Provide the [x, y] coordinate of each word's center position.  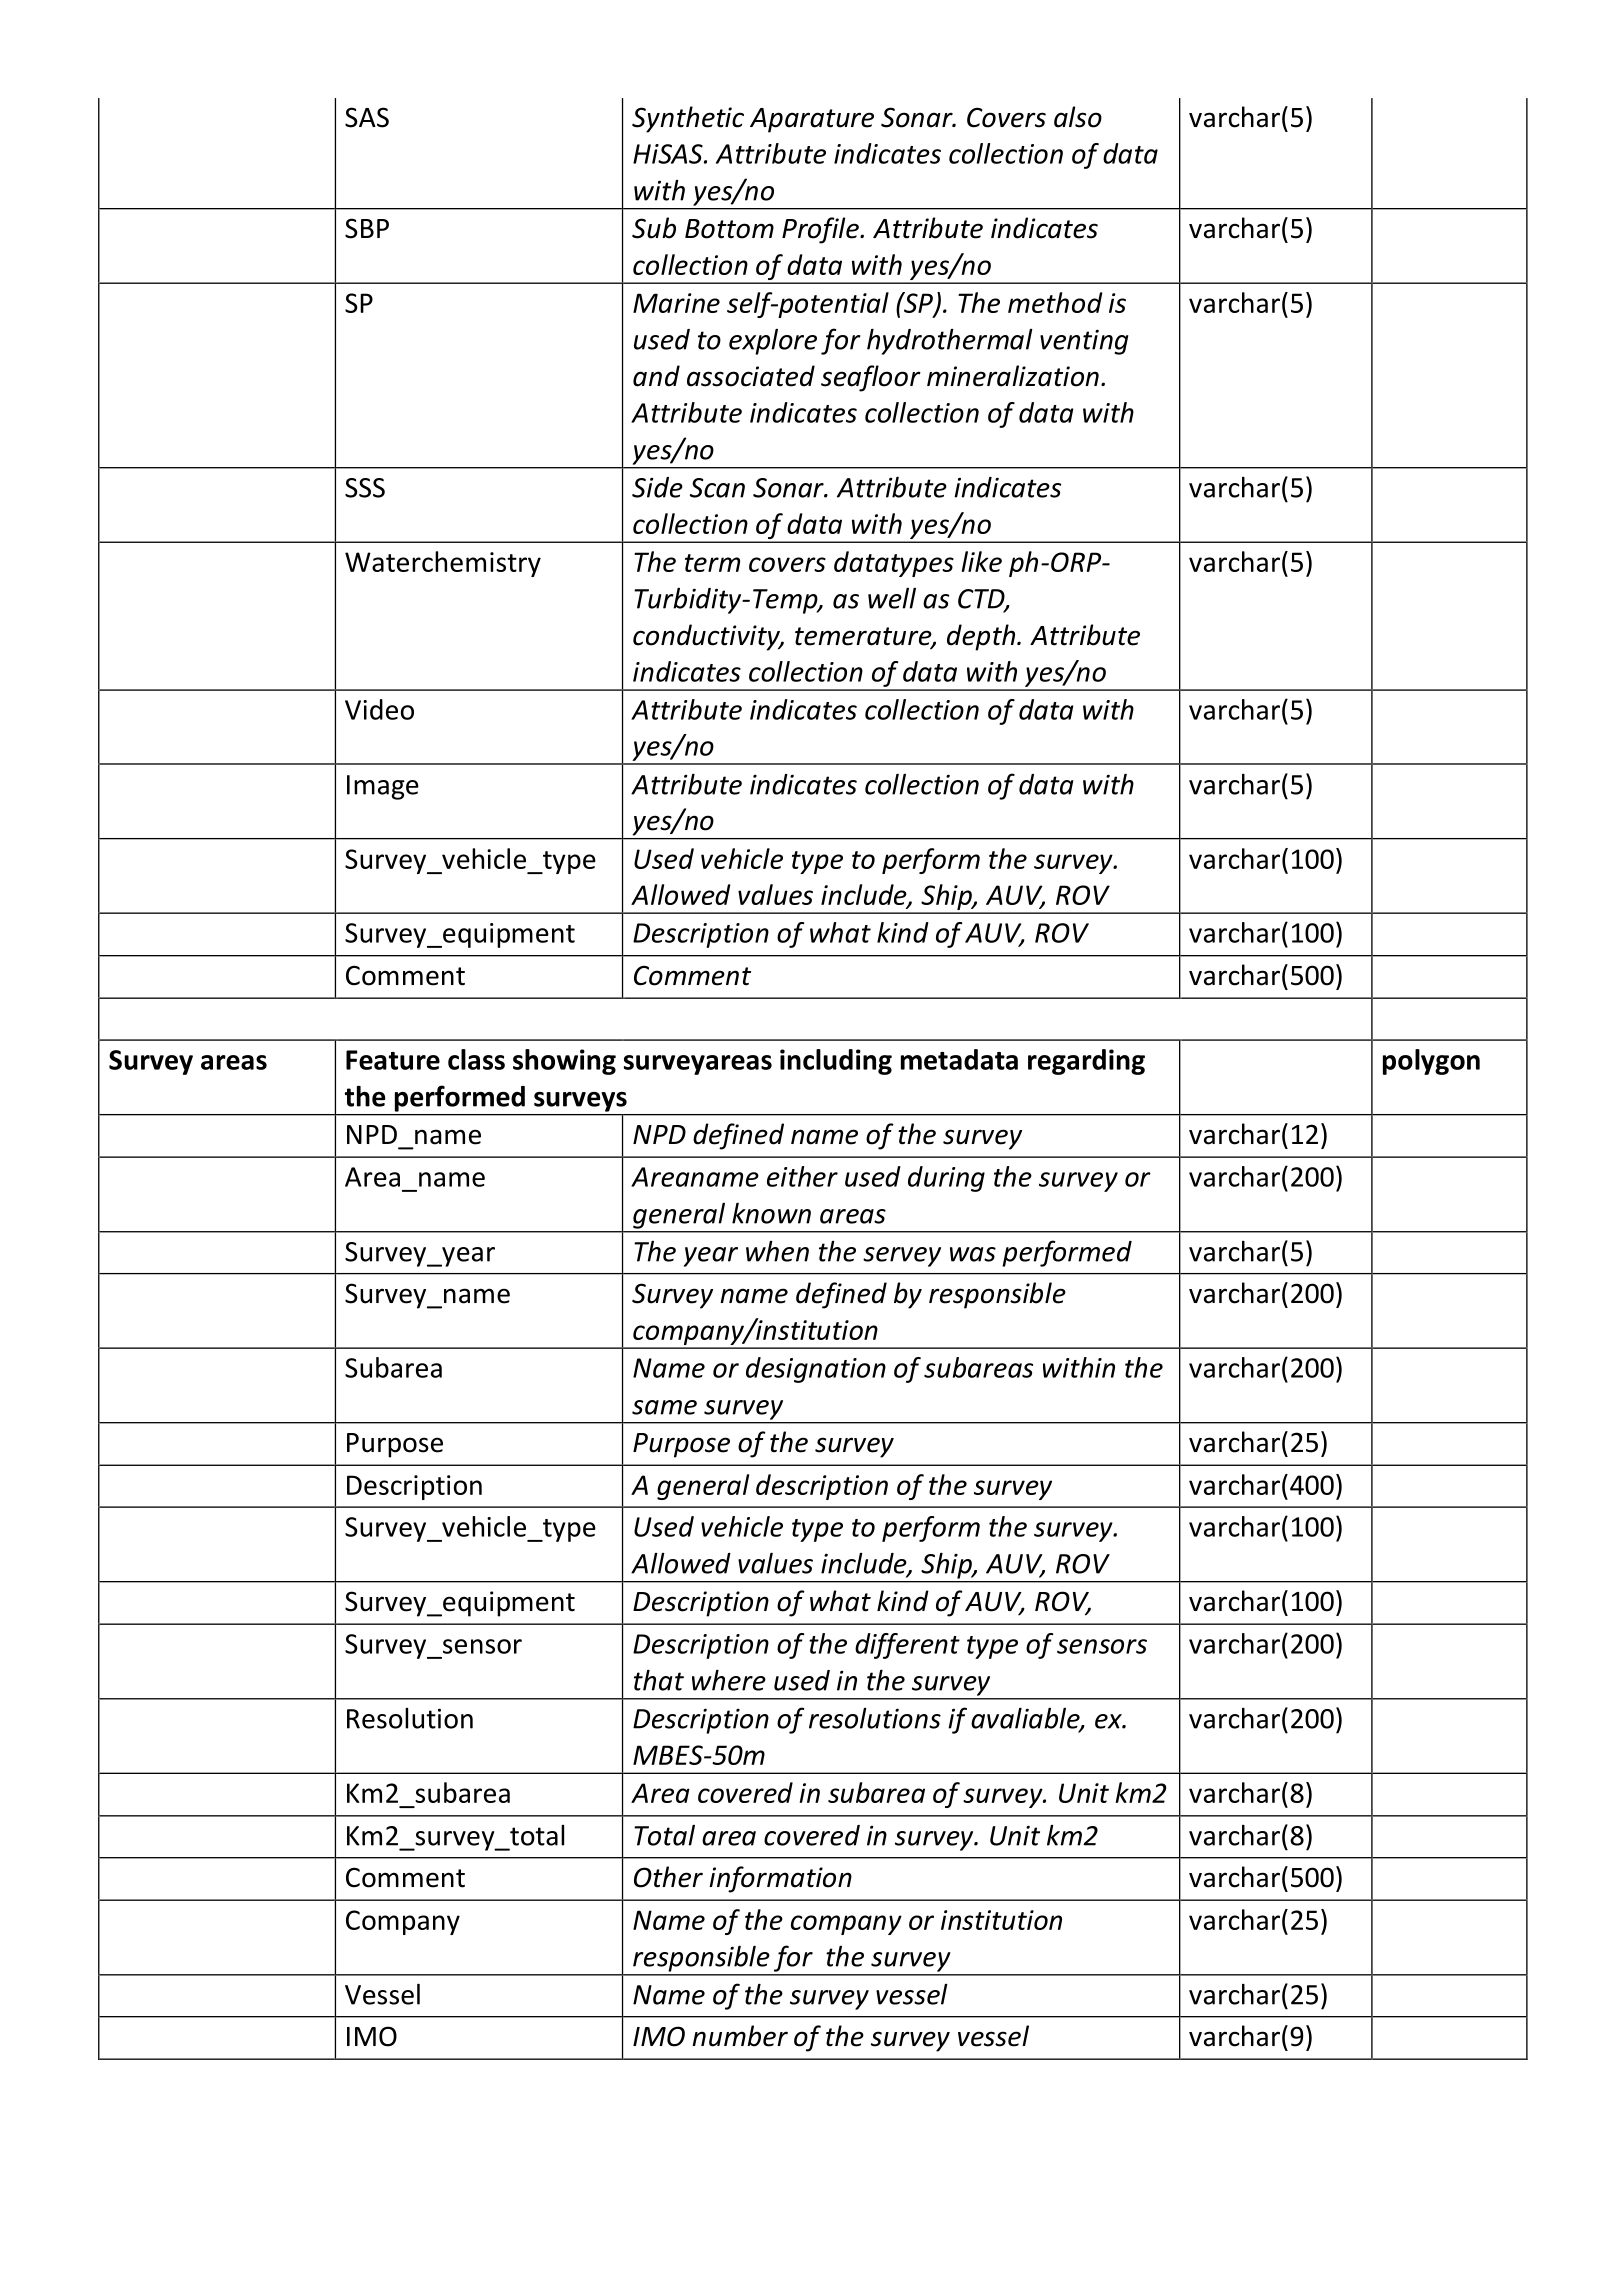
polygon [1431, 1062]
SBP [367, 228]
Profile [821, 230]
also [1078, 117]
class [476, 1059]
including [836, 1062]
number [740, 2036]
